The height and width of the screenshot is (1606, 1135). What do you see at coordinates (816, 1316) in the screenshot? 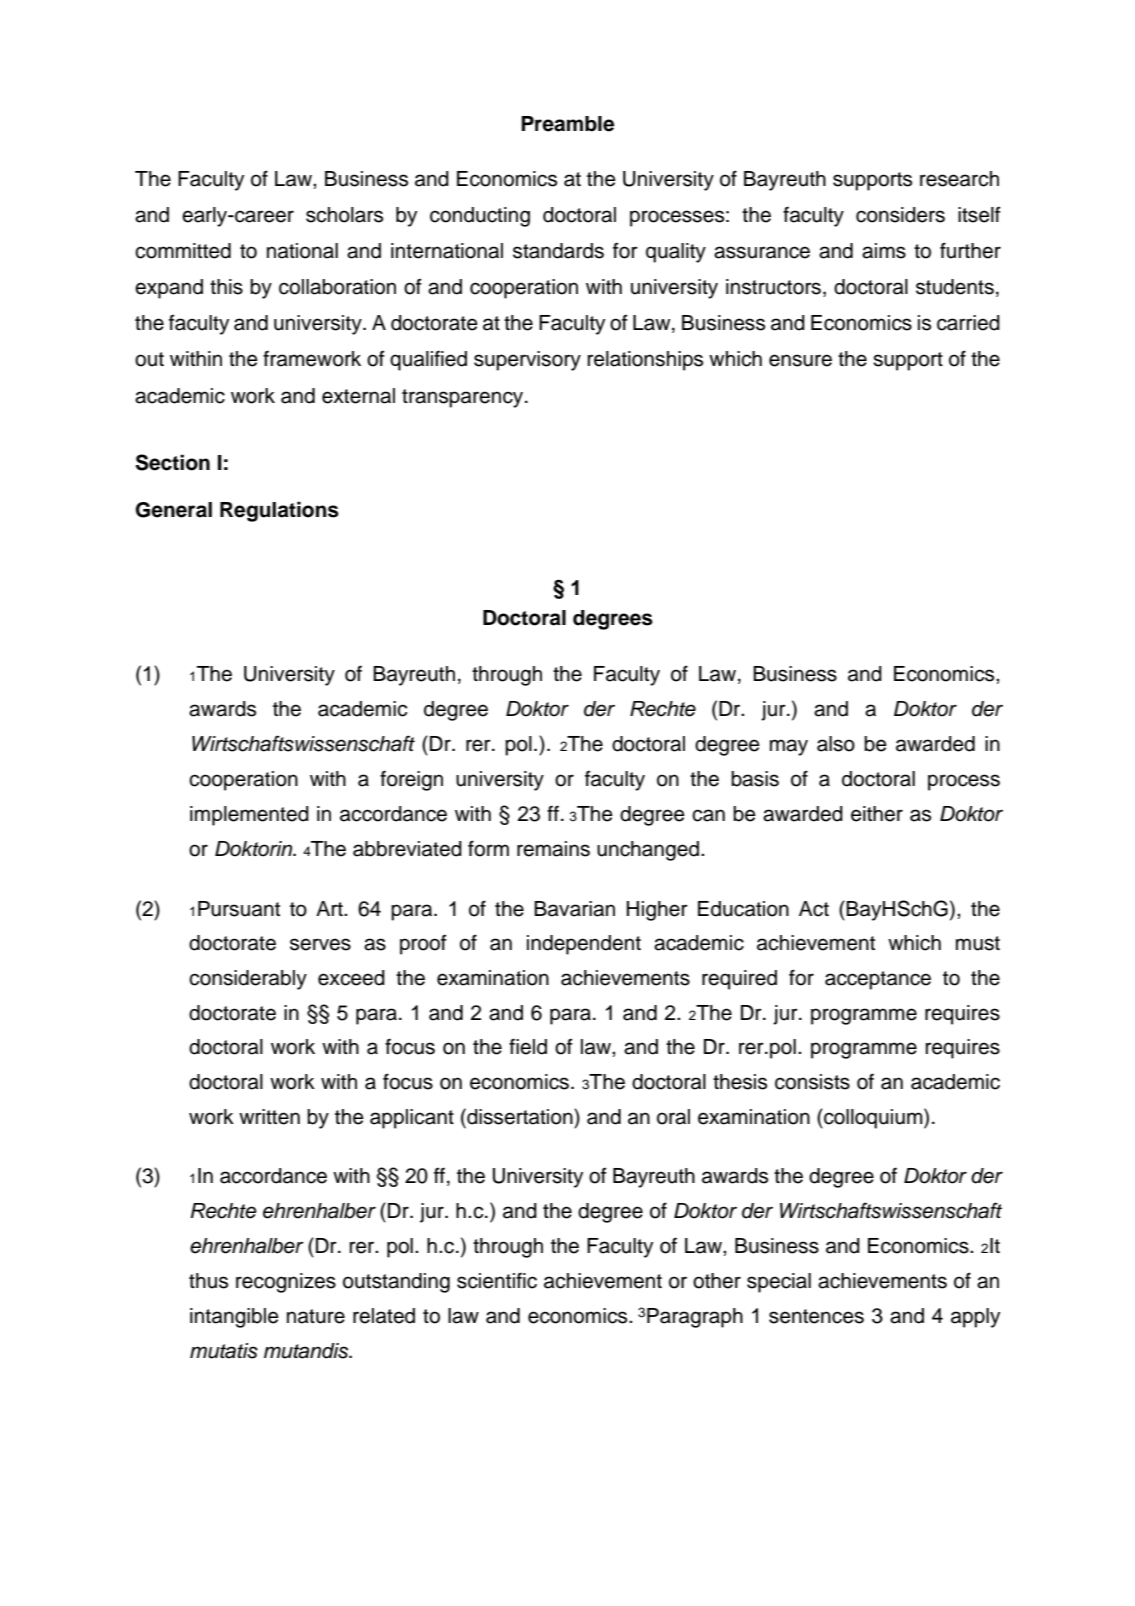
I see `sentences` at bounding box center [816, 1316].
